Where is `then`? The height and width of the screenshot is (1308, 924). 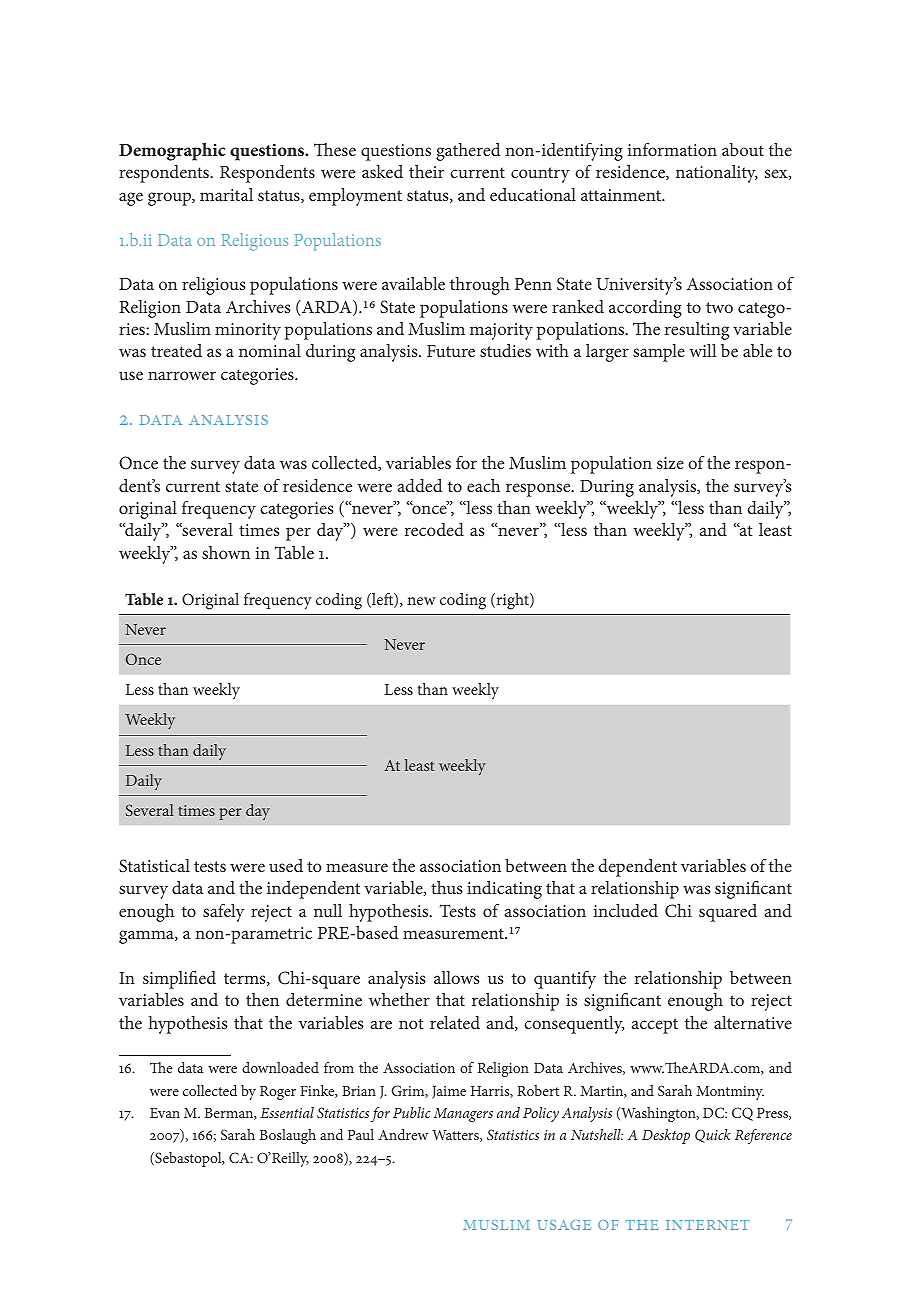
then is located at coordinates (262, 999).
